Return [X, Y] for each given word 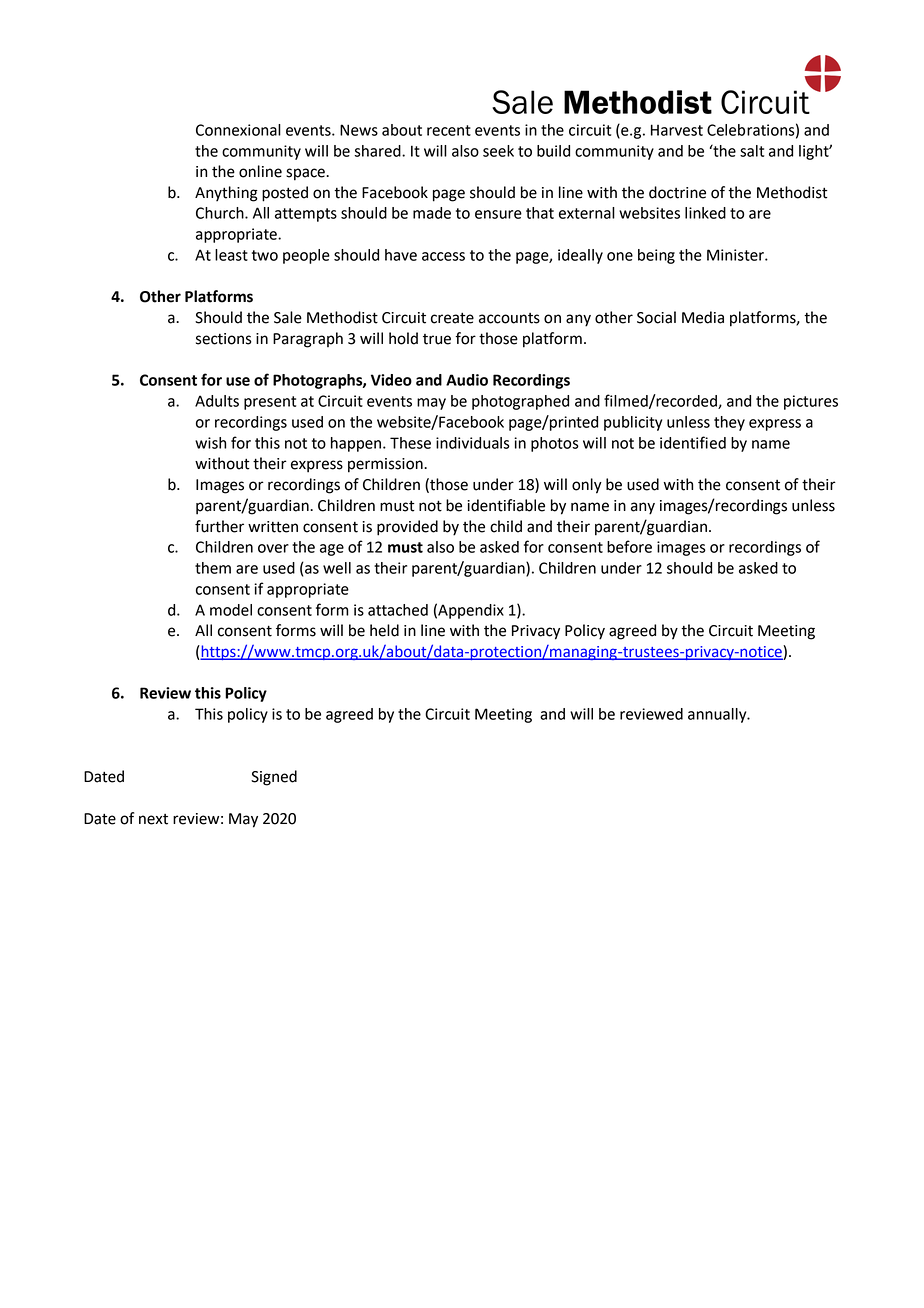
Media [703, 317]
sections [224, 339]
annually [718, 715]
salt [752, 151]
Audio [467, 380]
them [213, 568]
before [629, 546]
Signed [274, 778]
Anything [226, 194]
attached [398, 610]
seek [498, 151]
